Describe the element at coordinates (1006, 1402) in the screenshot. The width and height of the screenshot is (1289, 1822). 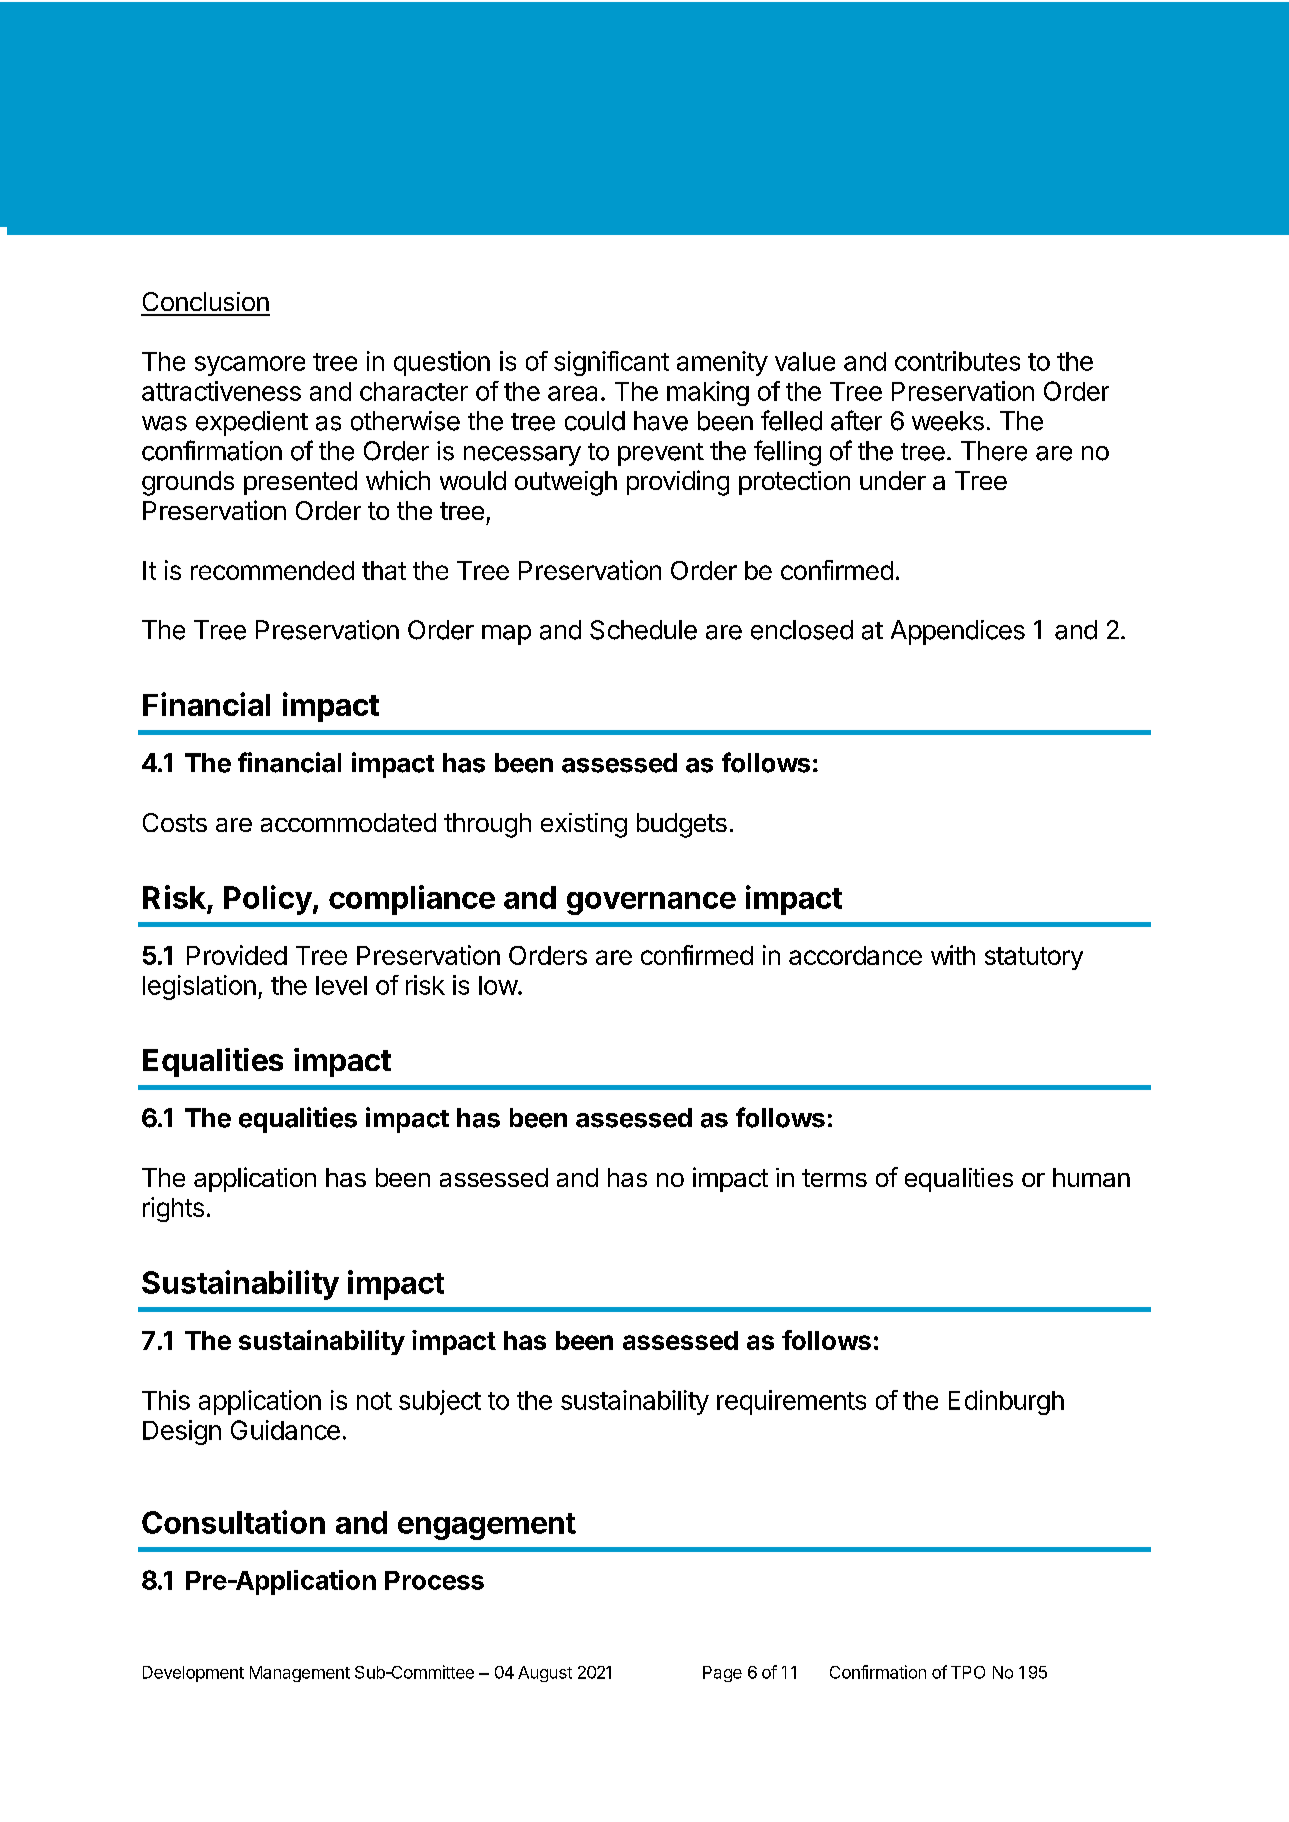
I see `Edinburgh` at that location.
